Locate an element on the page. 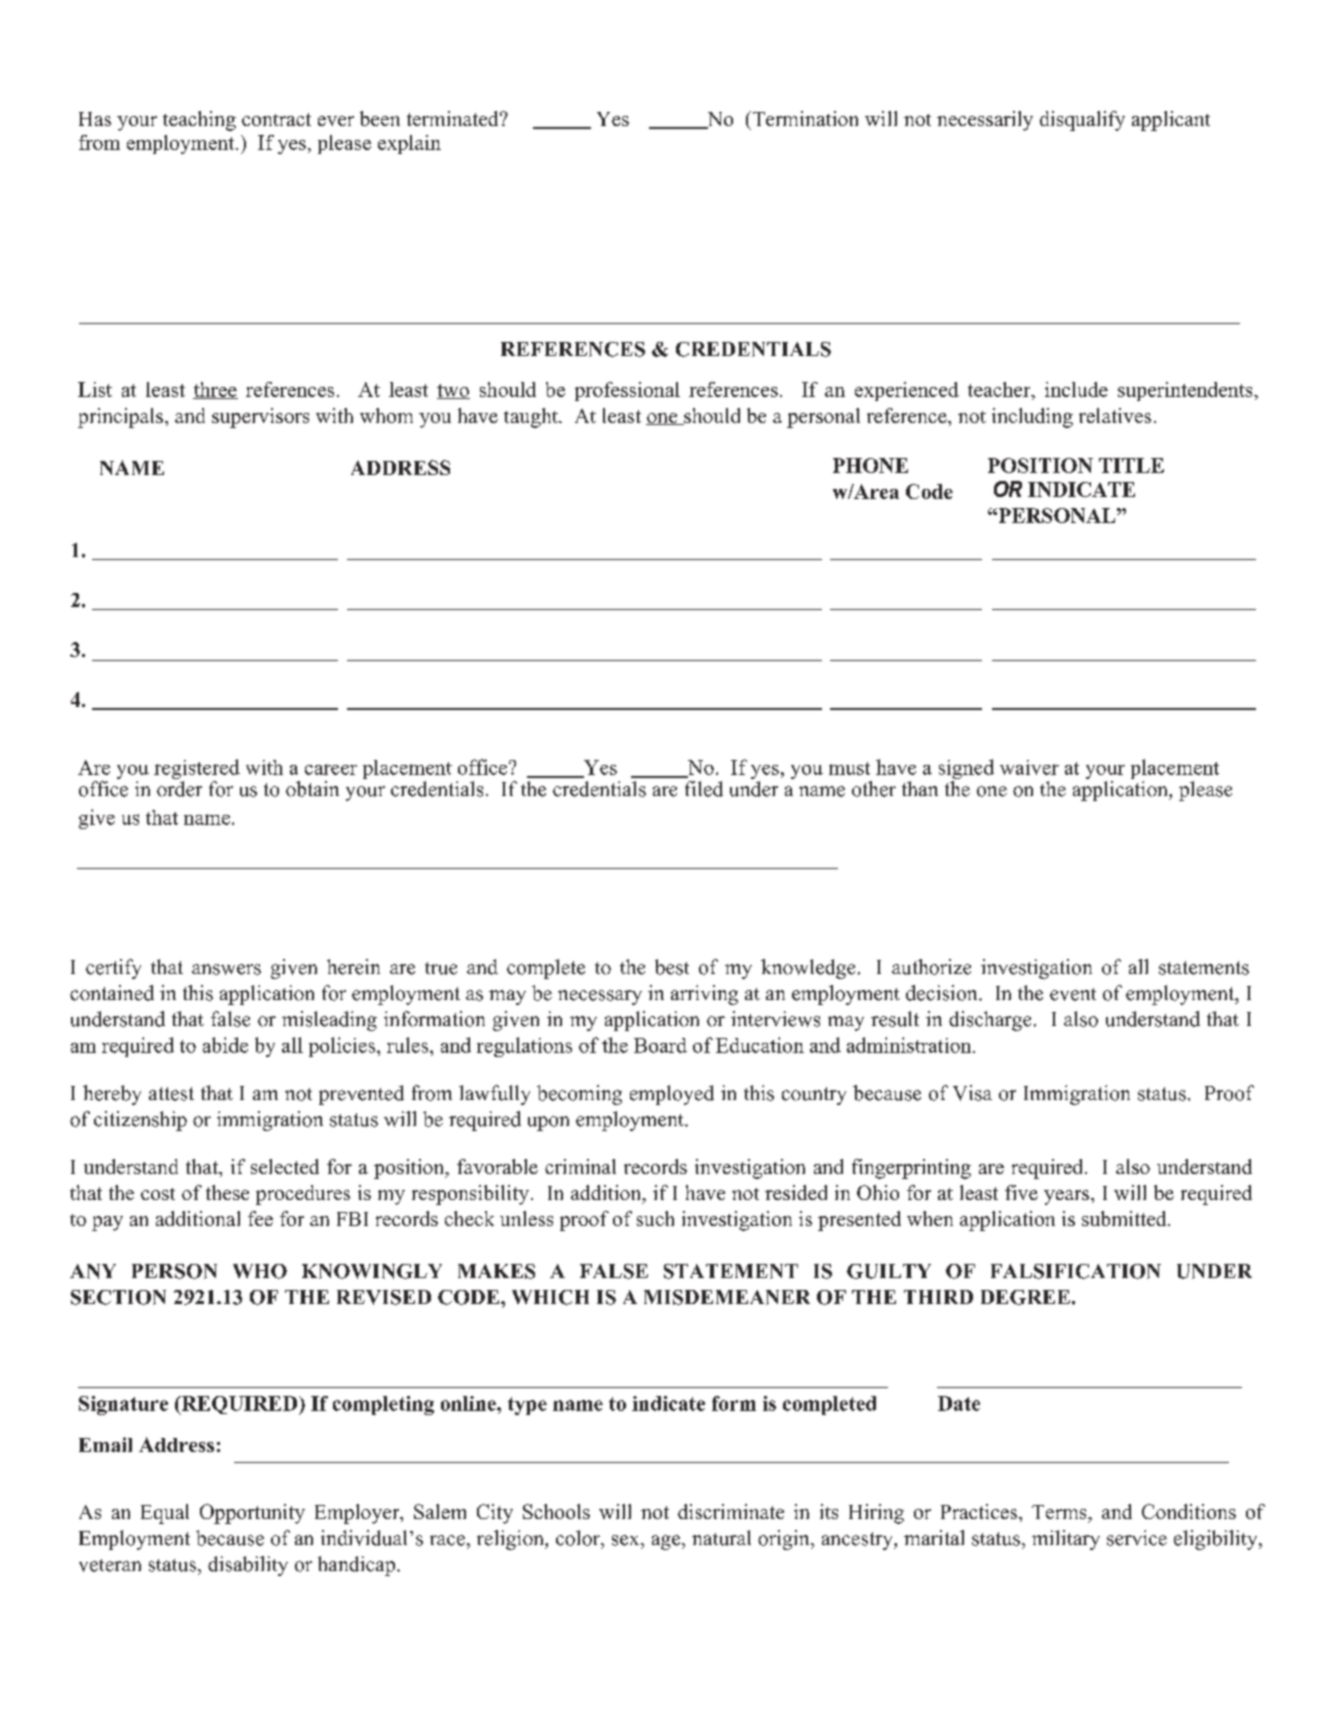 The image size is (1328, 1719). waiver is located at coordinates (1029, 767).
